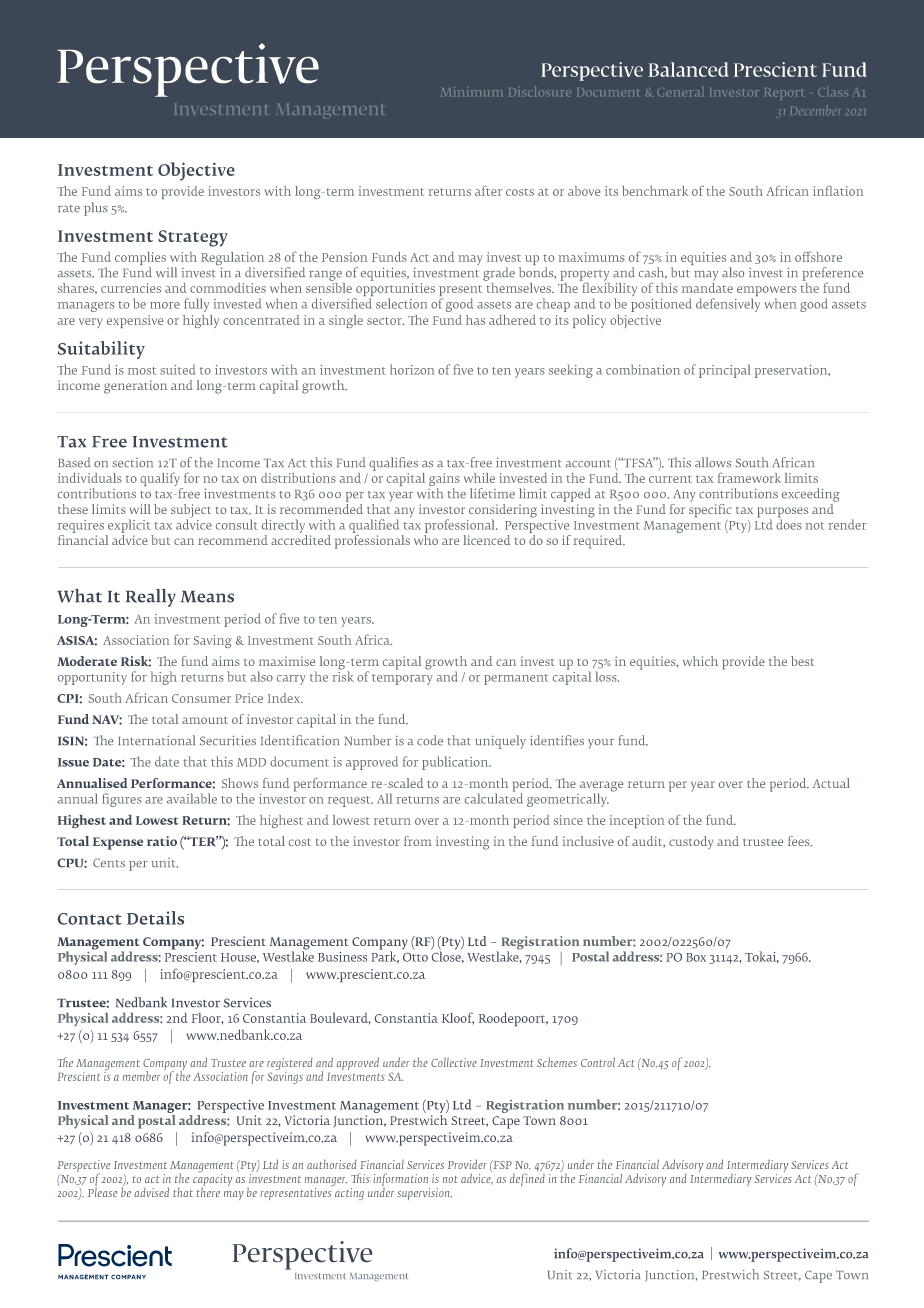 This screenshot has height=1308, width=924. What do you see at coordinates (784, 94) in the screenshot?
I see `Report` at bounding box center [784, 94].
